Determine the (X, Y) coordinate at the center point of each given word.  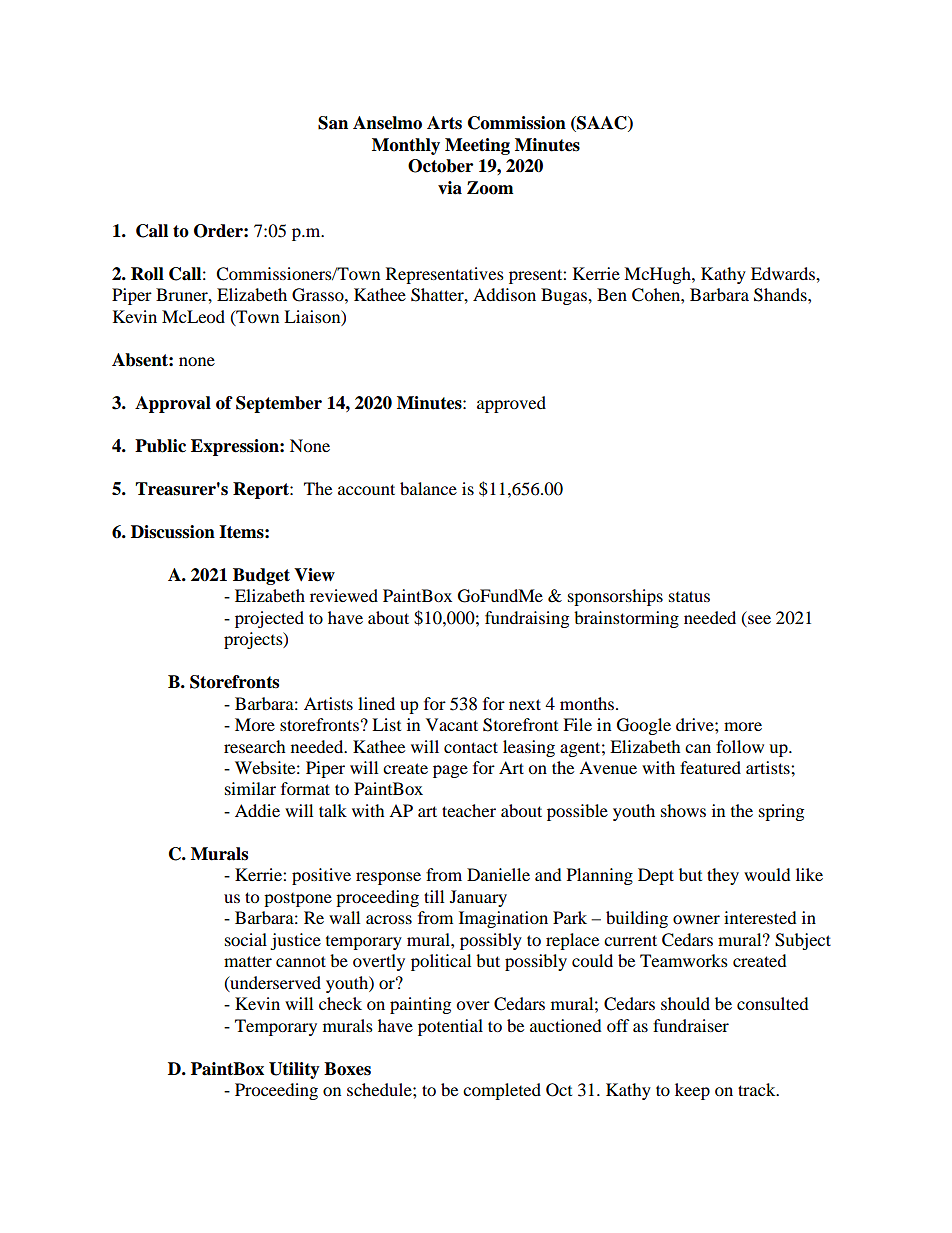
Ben (612, 294)
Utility (294, 1070)
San (333, 123)
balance (428, 488)
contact (471, 747)
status (689, 596)
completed (502, 1091)
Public (160, 446)
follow (740, 746)
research (255, 746)
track (758, 1089)
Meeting (477, 146)
